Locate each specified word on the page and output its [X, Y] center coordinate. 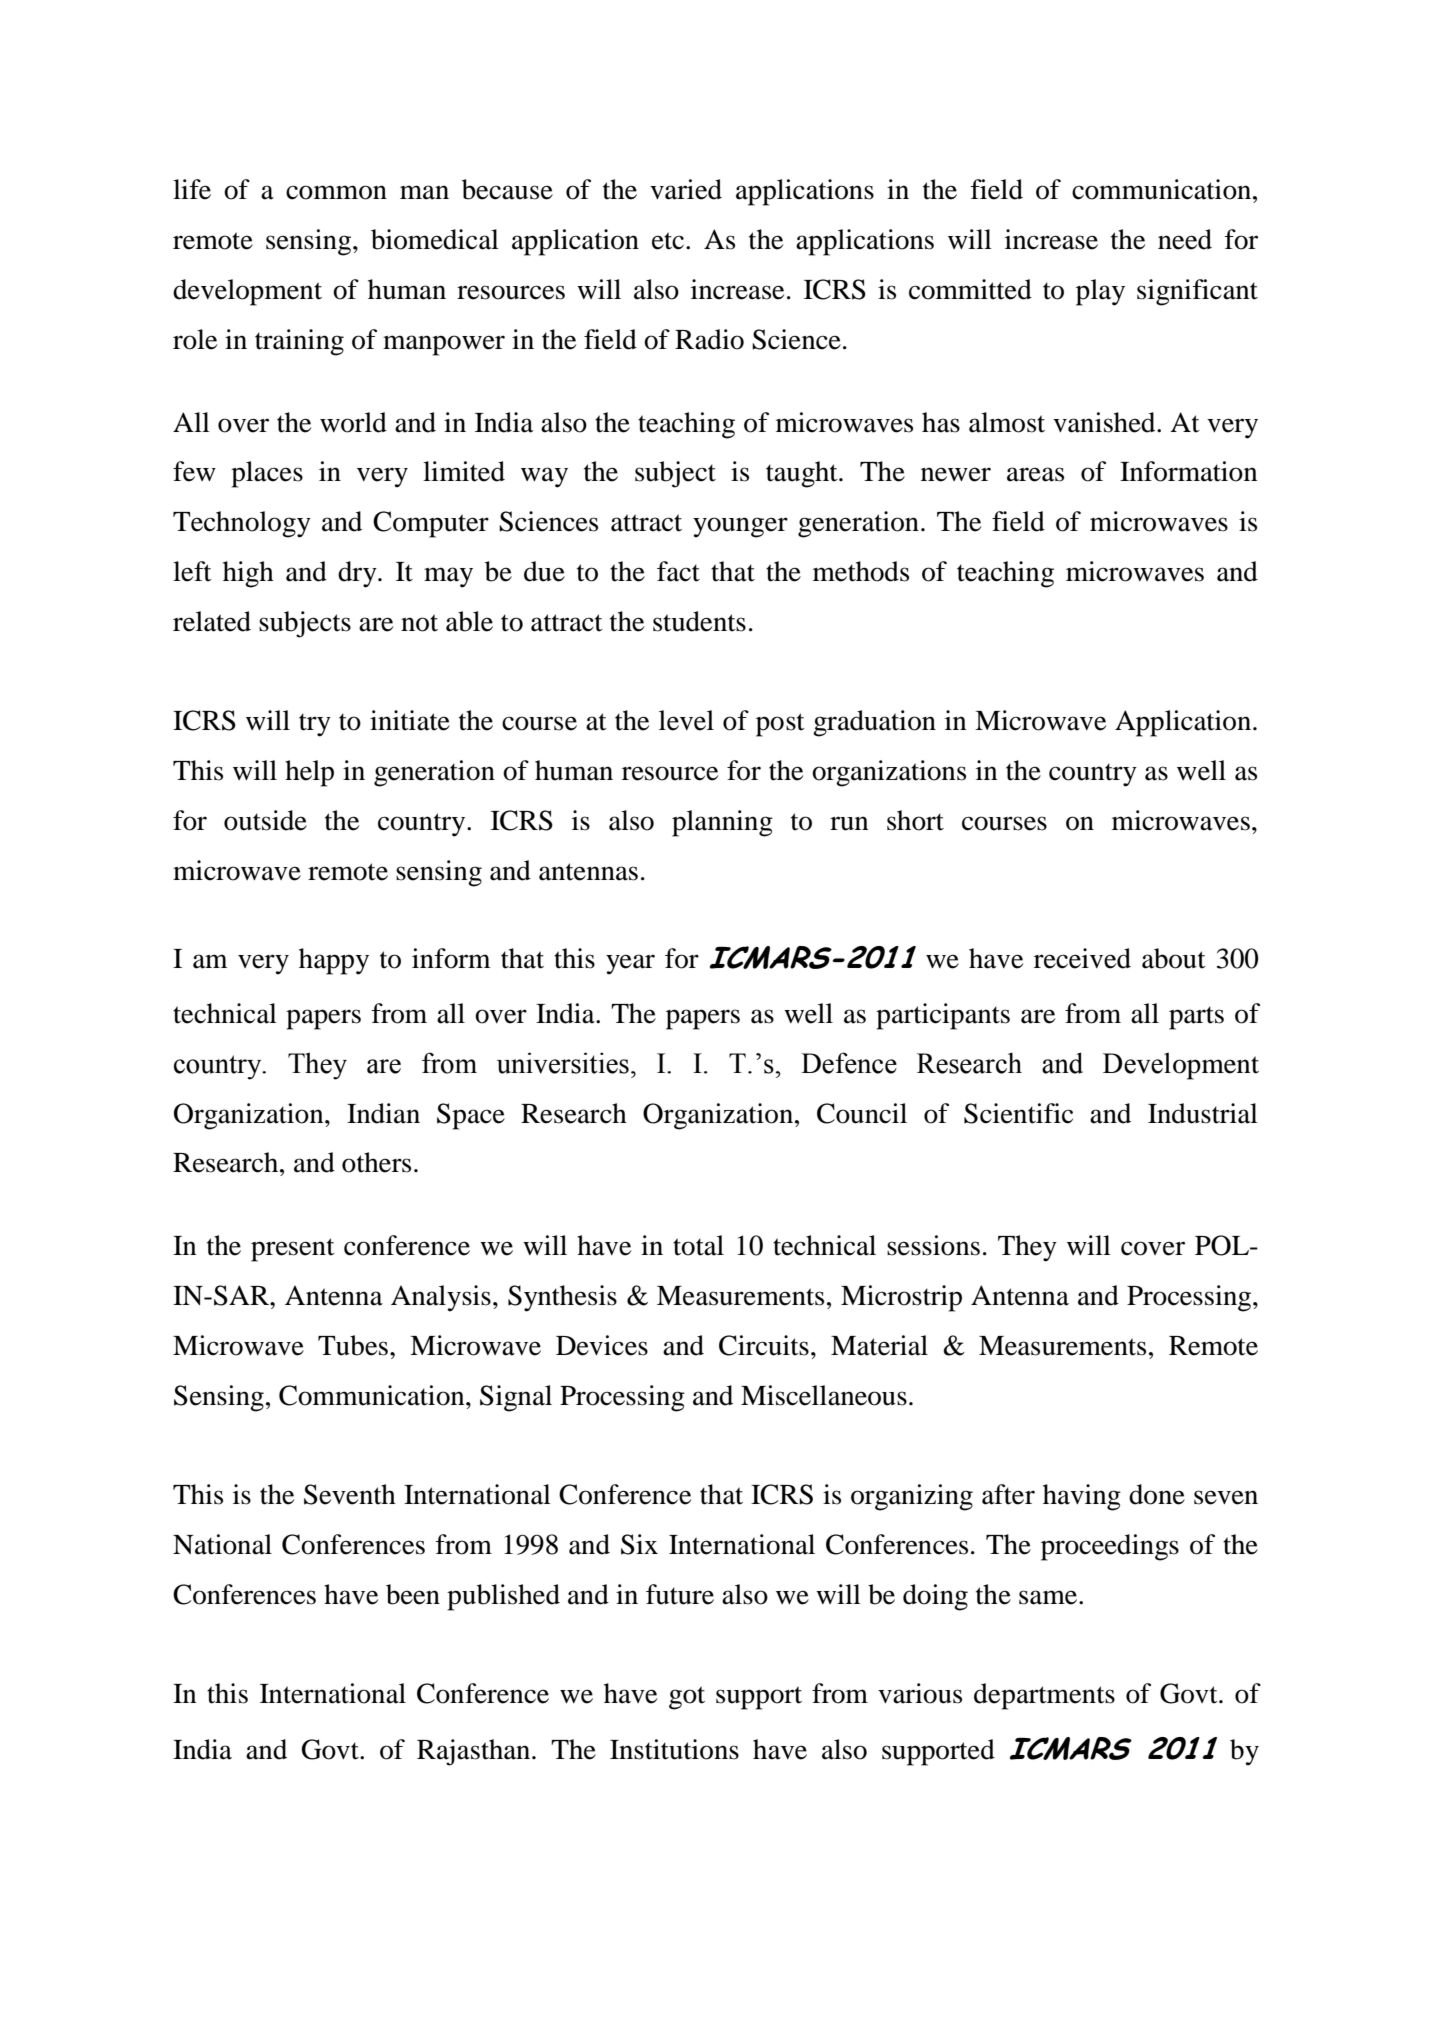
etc [669, 241]
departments [1044, 1696]
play [1100, 292]
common [336, 192]
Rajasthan [475, 1752]
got [687, 1698]
